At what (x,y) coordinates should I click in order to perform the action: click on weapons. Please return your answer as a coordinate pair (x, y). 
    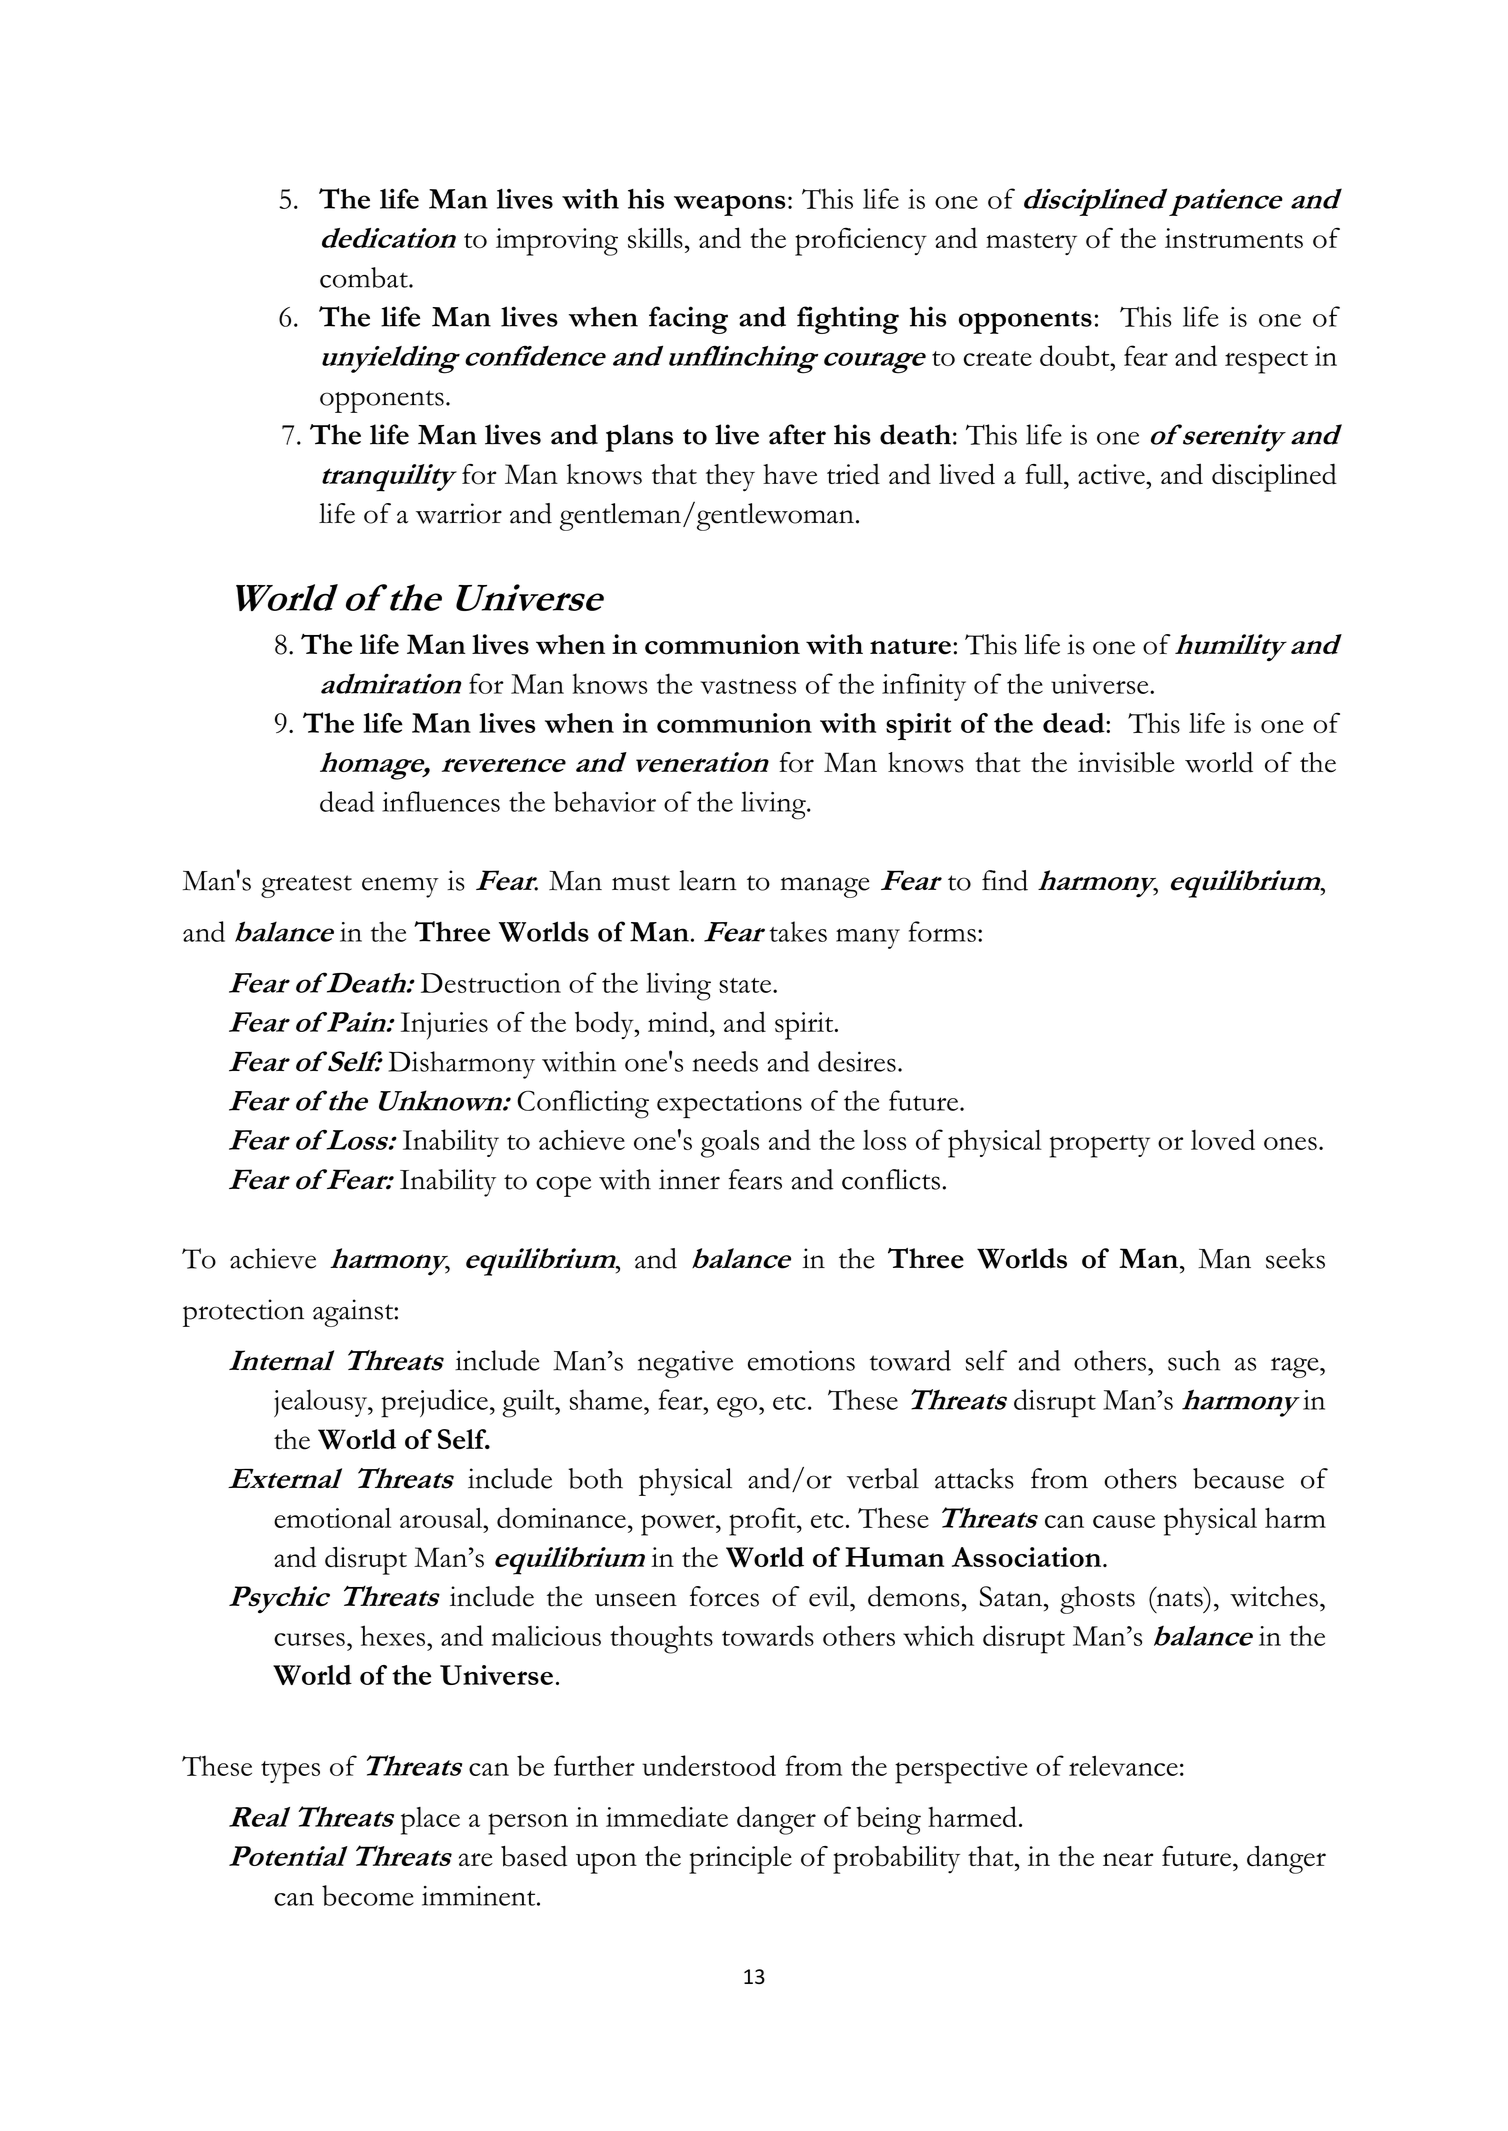
    Looking at the image, I should click on (730, 205).
